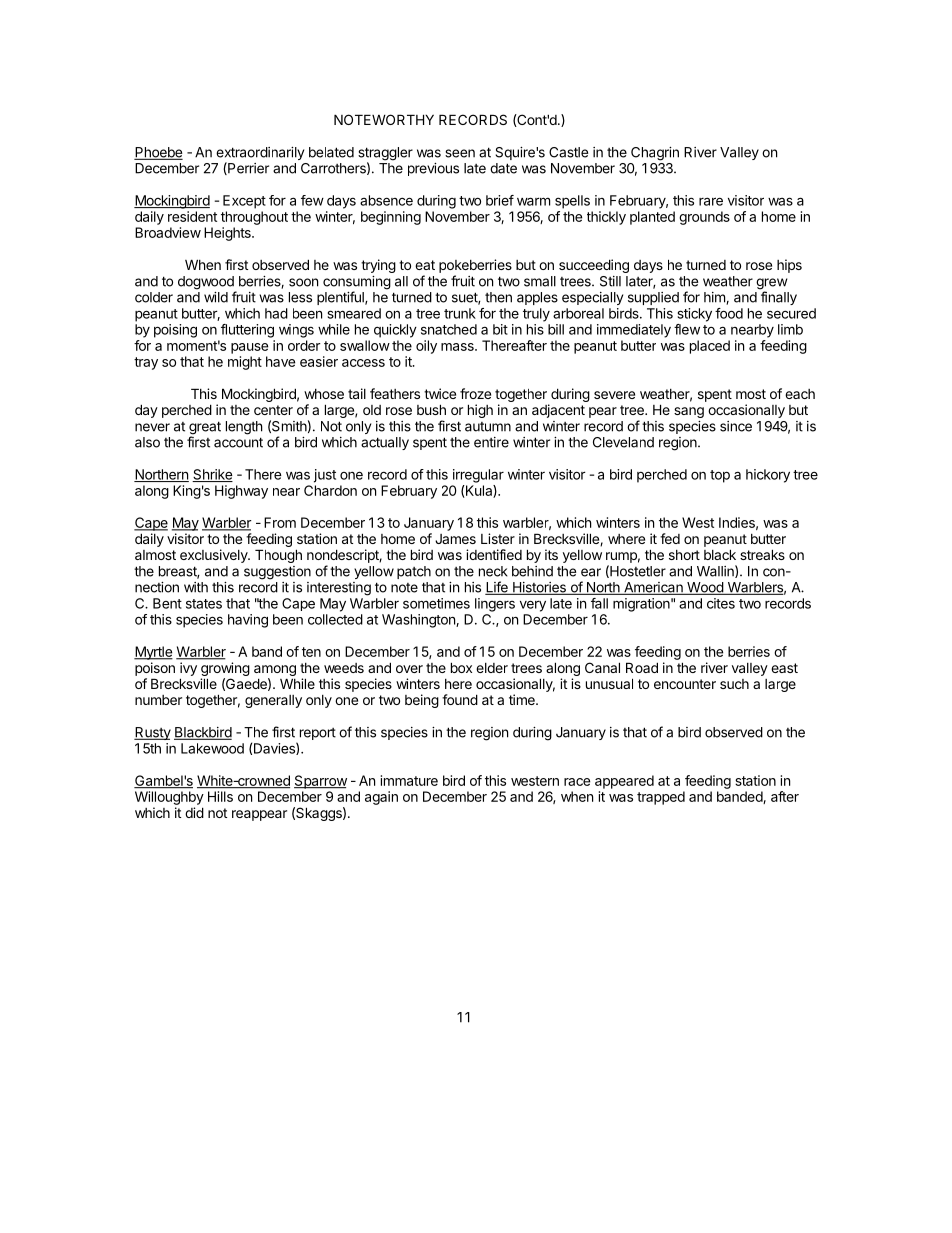 This screenshot has width=952, height=1233. What do you see at coordinates (478, 476) in the screenshot?
I see `irregular` at bounding box center [478, 476].
